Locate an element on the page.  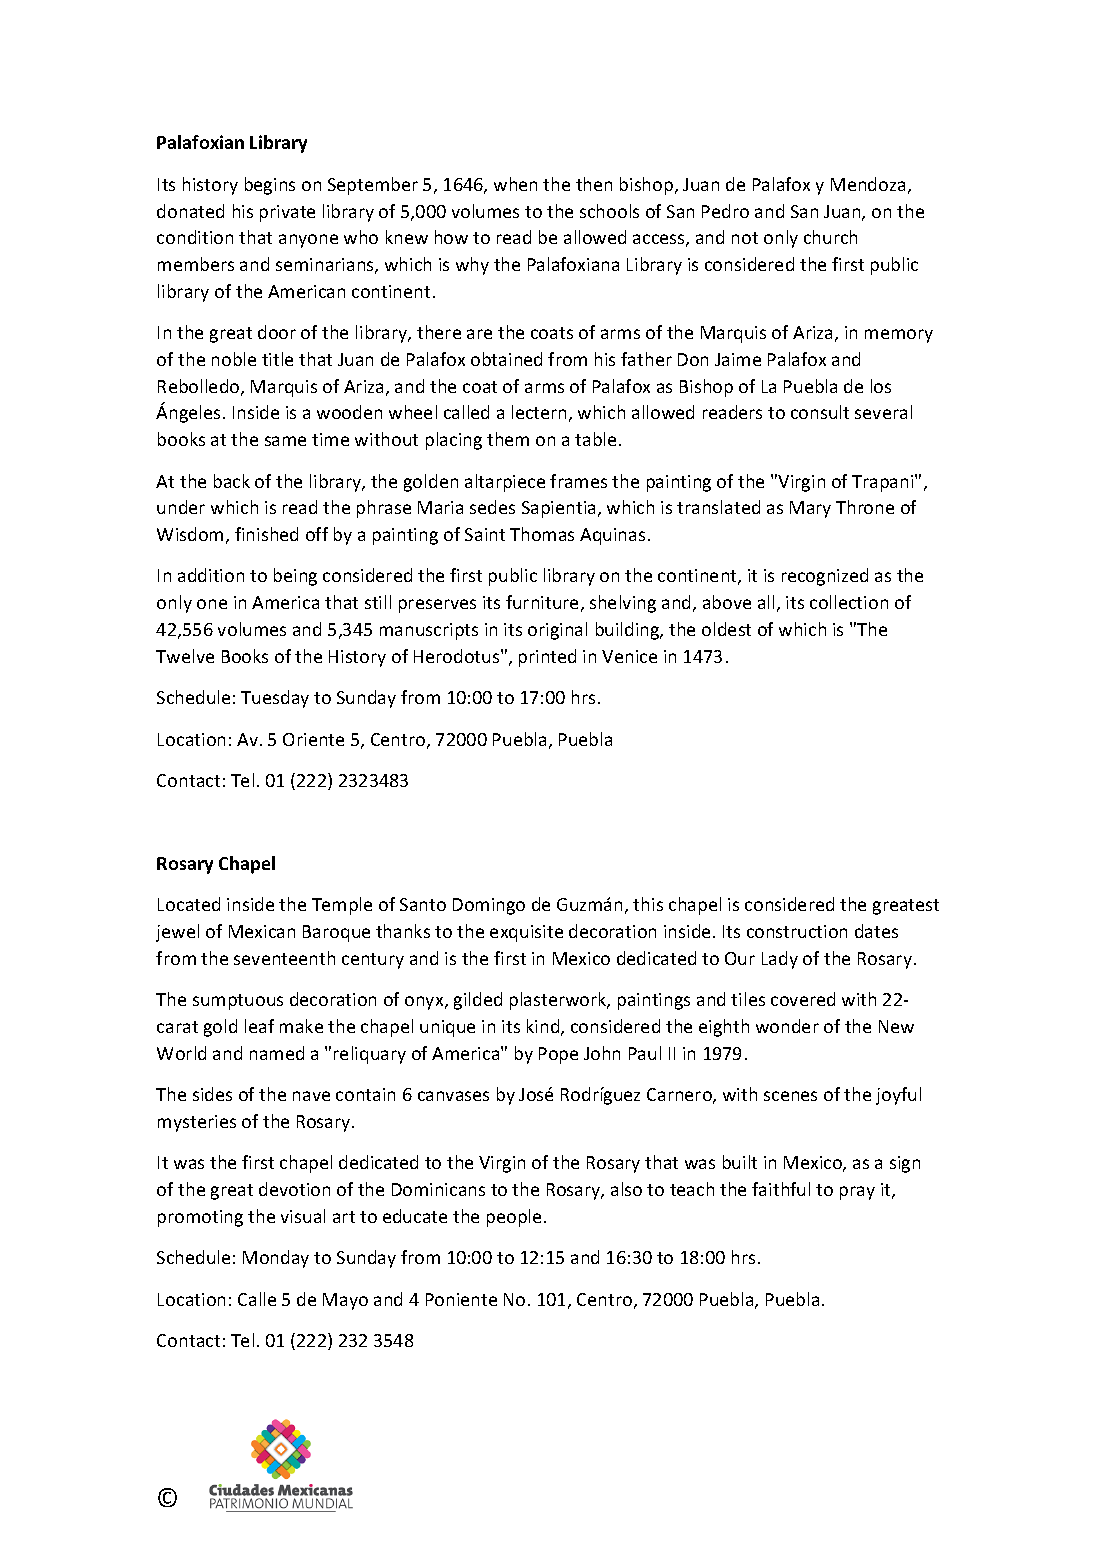
private is located at coordinates (287, 213).
